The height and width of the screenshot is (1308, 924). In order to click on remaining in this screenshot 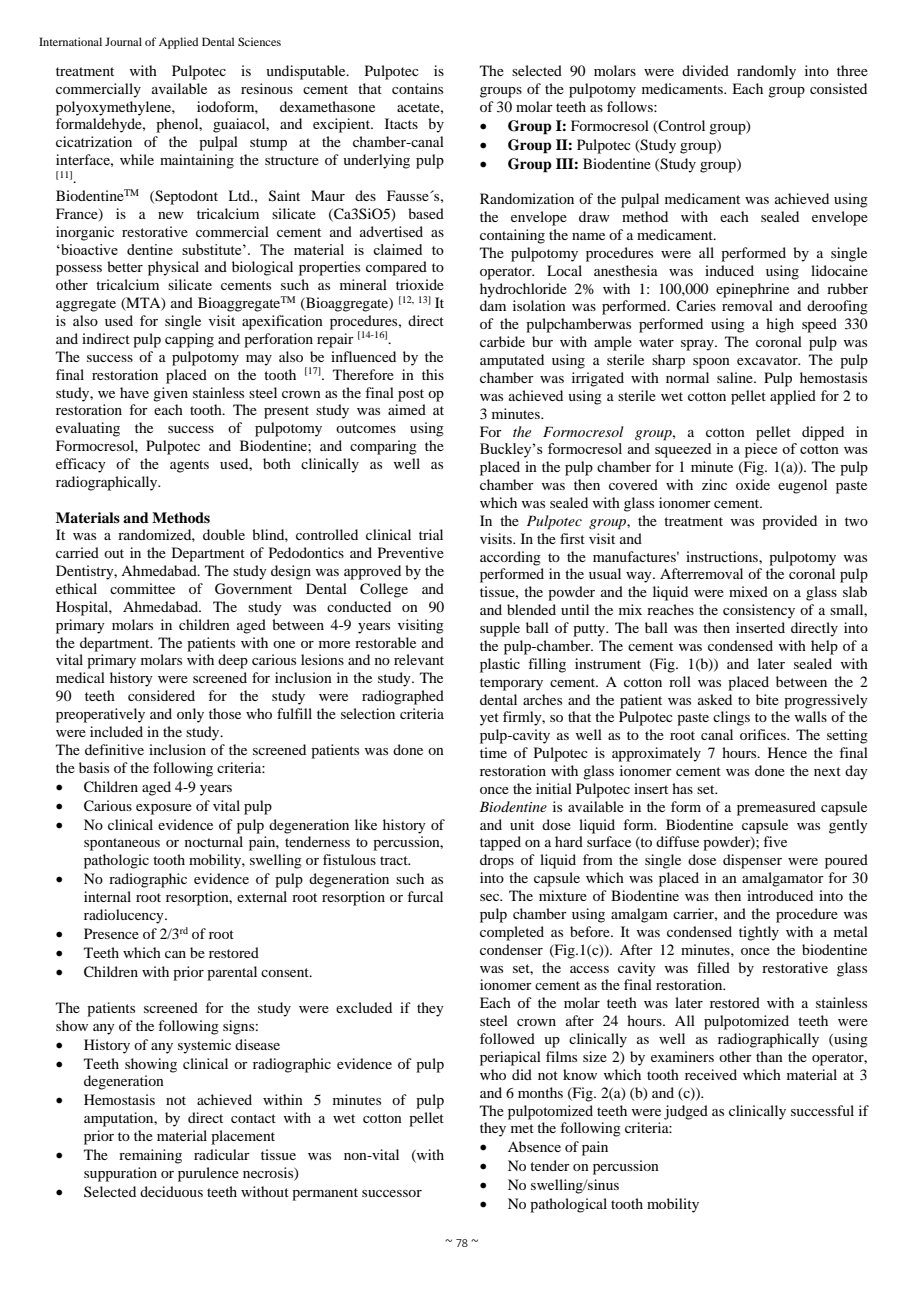, I will do `click(150, 1156)`.
